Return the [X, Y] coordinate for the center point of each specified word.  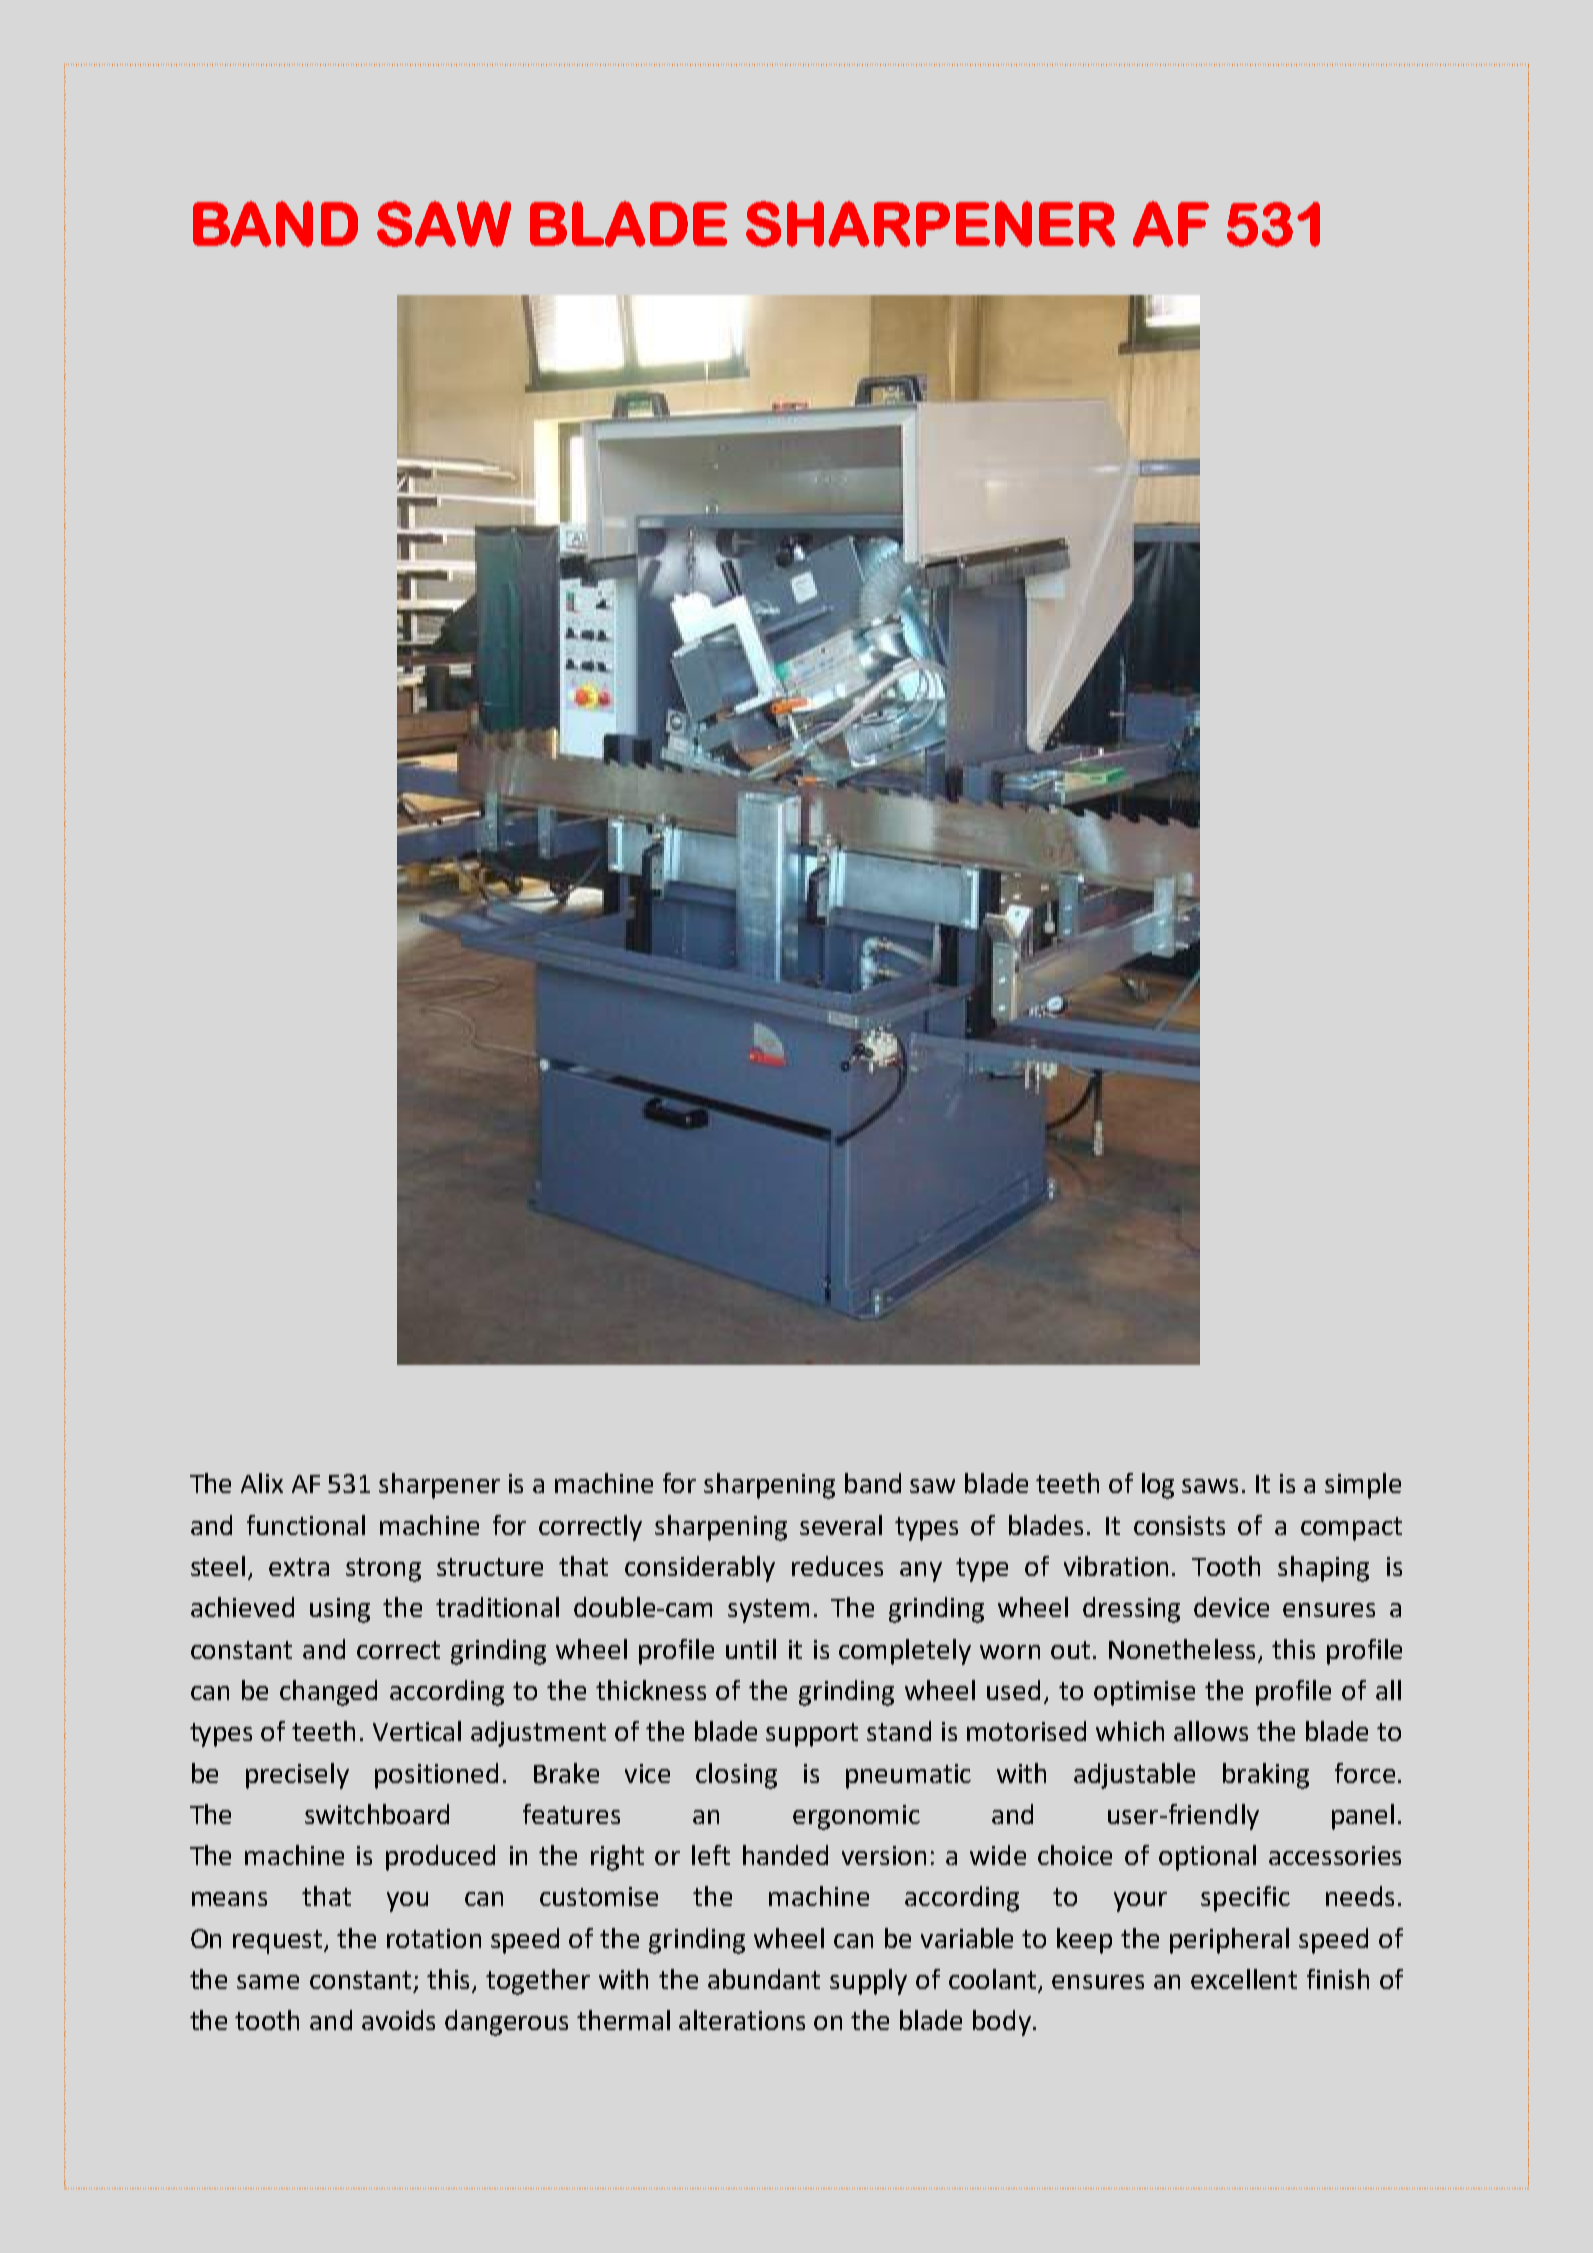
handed [785, 1855]
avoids [398, 2020]
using [340, 1610]
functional [306, 1525]
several [841, 1525]
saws [1210, 1486]
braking [1266, 1776]
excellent [1244, 1979]
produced [440, 1858]
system [768, 1611]
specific [1245, 1899]
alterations [742, 2020]
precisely [297, 1776]
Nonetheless [1182, 1649]
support [812, 1735]
